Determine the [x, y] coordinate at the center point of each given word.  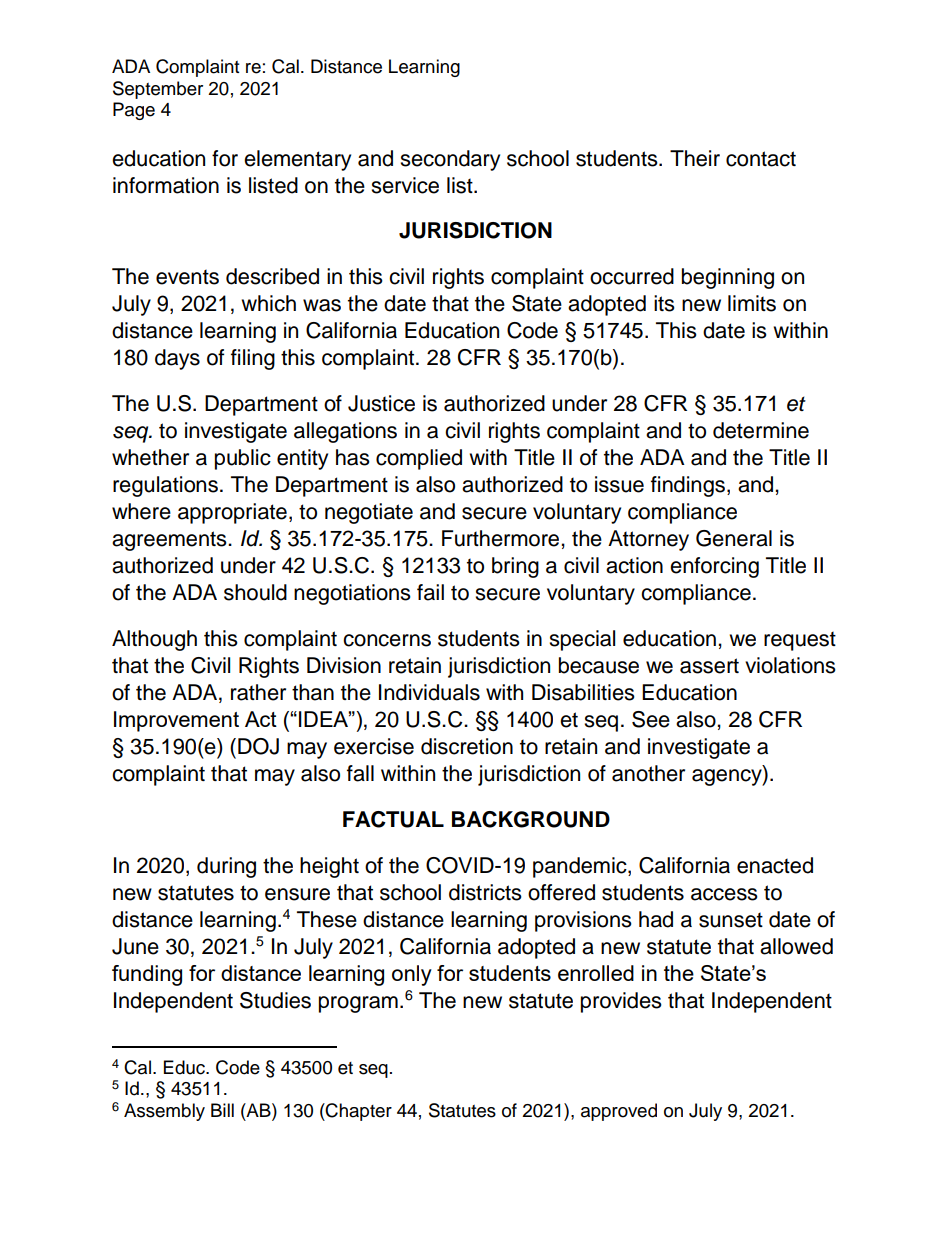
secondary [450, 160]
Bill [222, 1110]
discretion [467, 746]
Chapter [358, 1112]
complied [419, 459]
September [158, 90]
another [648, 773]
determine [761, 430]
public [243, 459]
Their [695, 158]
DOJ [258, 746]
